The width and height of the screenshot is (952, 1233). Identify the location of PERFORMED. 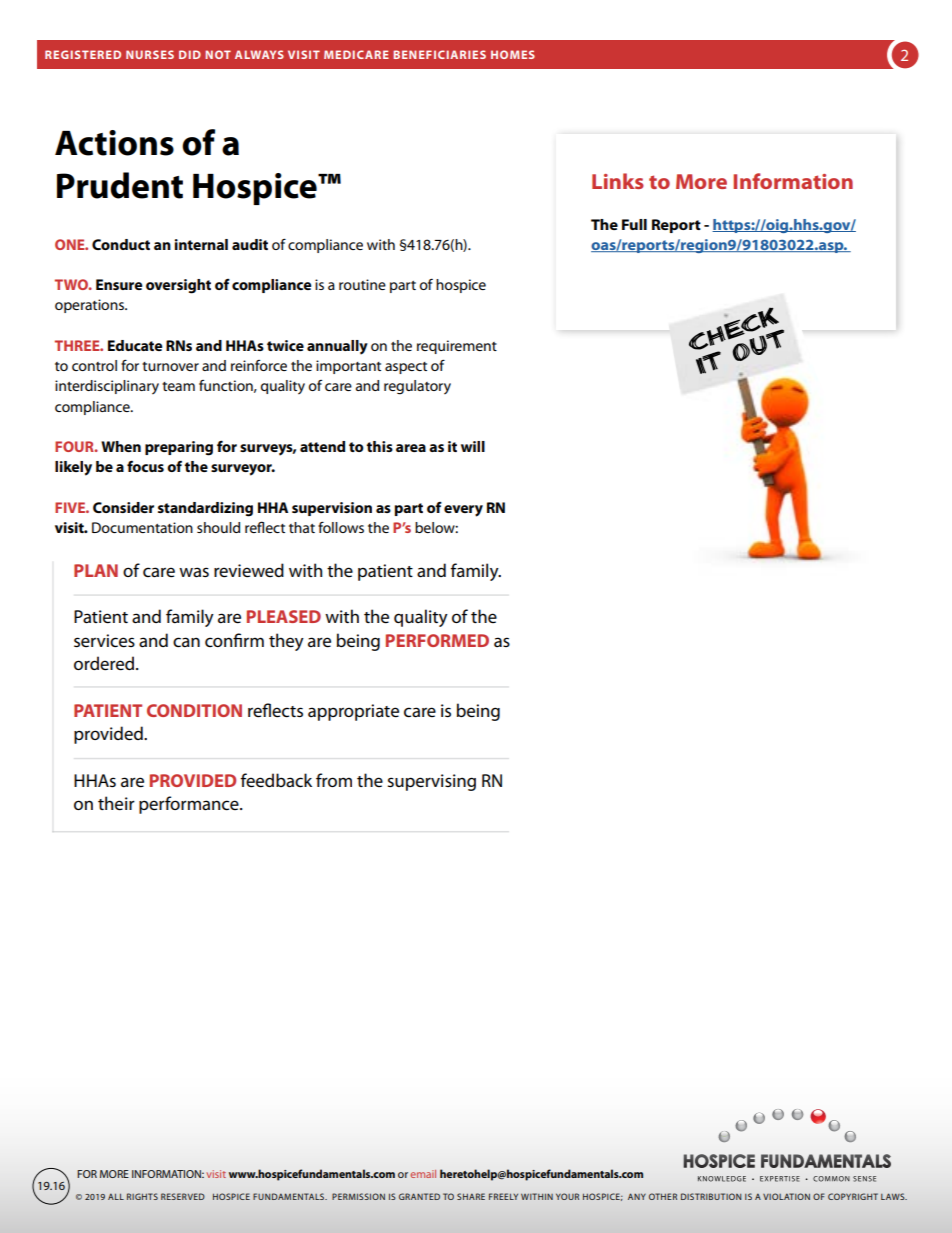
(437, 640).
